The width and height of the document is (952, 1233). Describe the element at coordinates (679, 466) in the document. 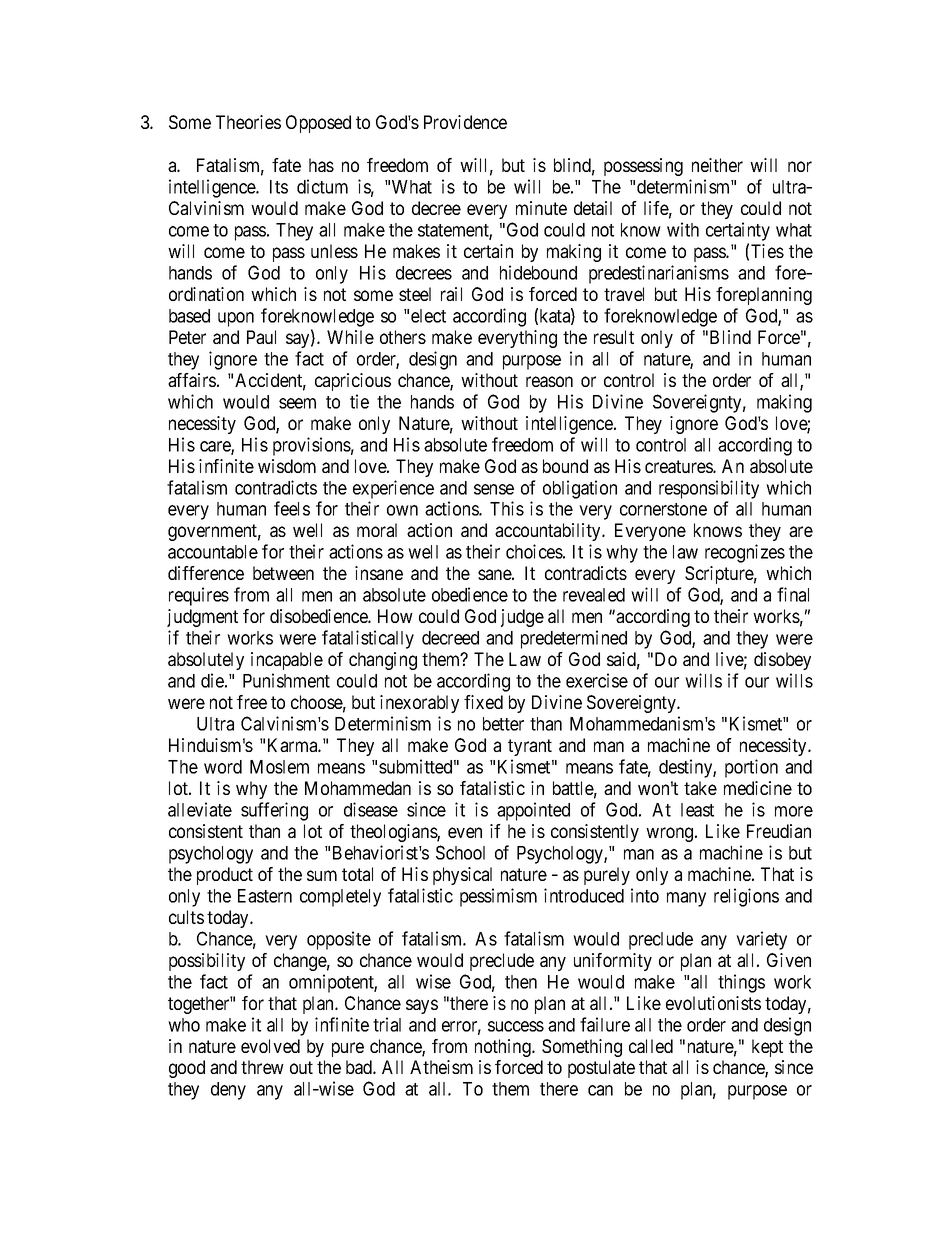

I see `creatures` at that location.
